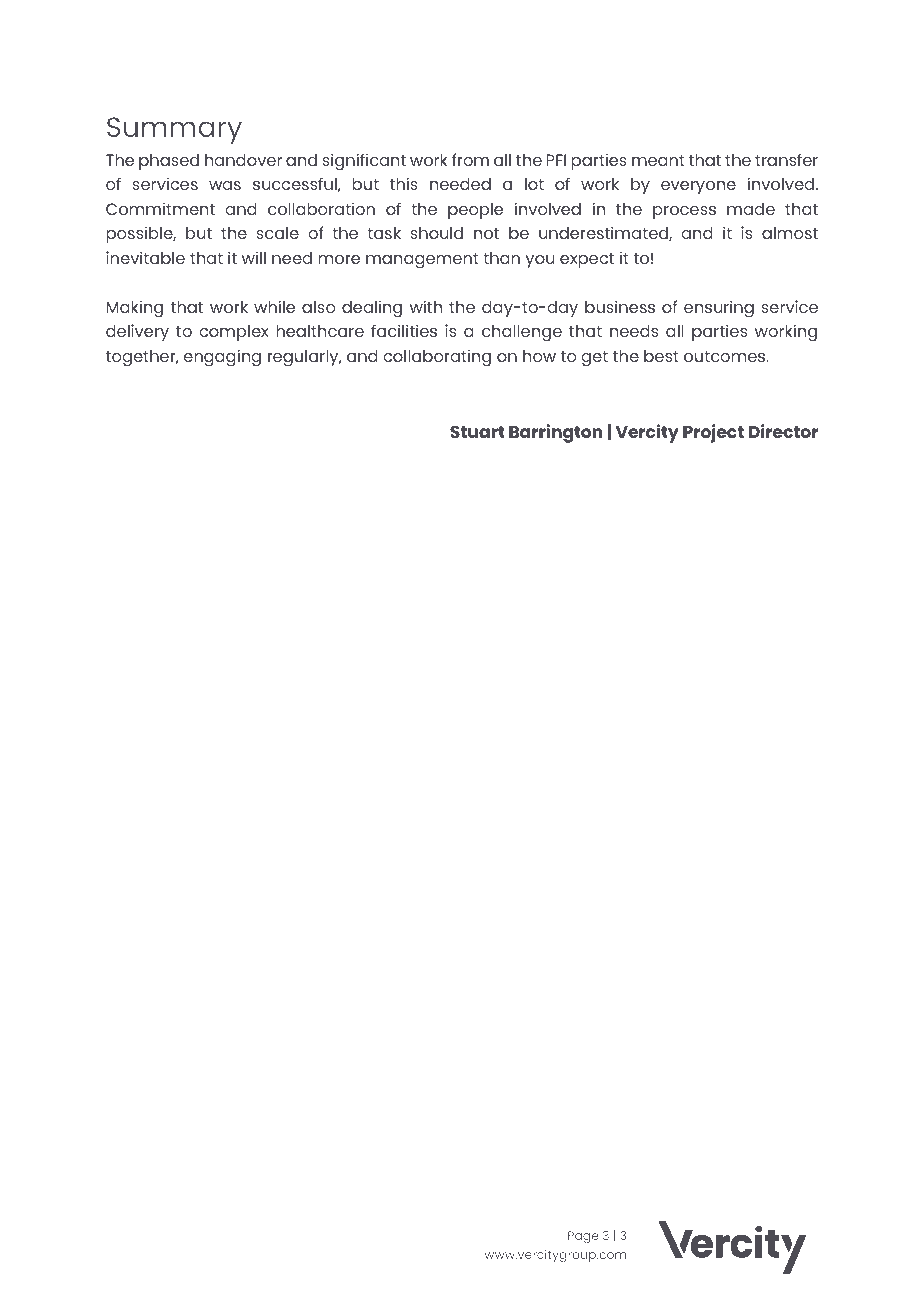 This document has width=924, height=1308. I want to click on was, so click(225, 185).
